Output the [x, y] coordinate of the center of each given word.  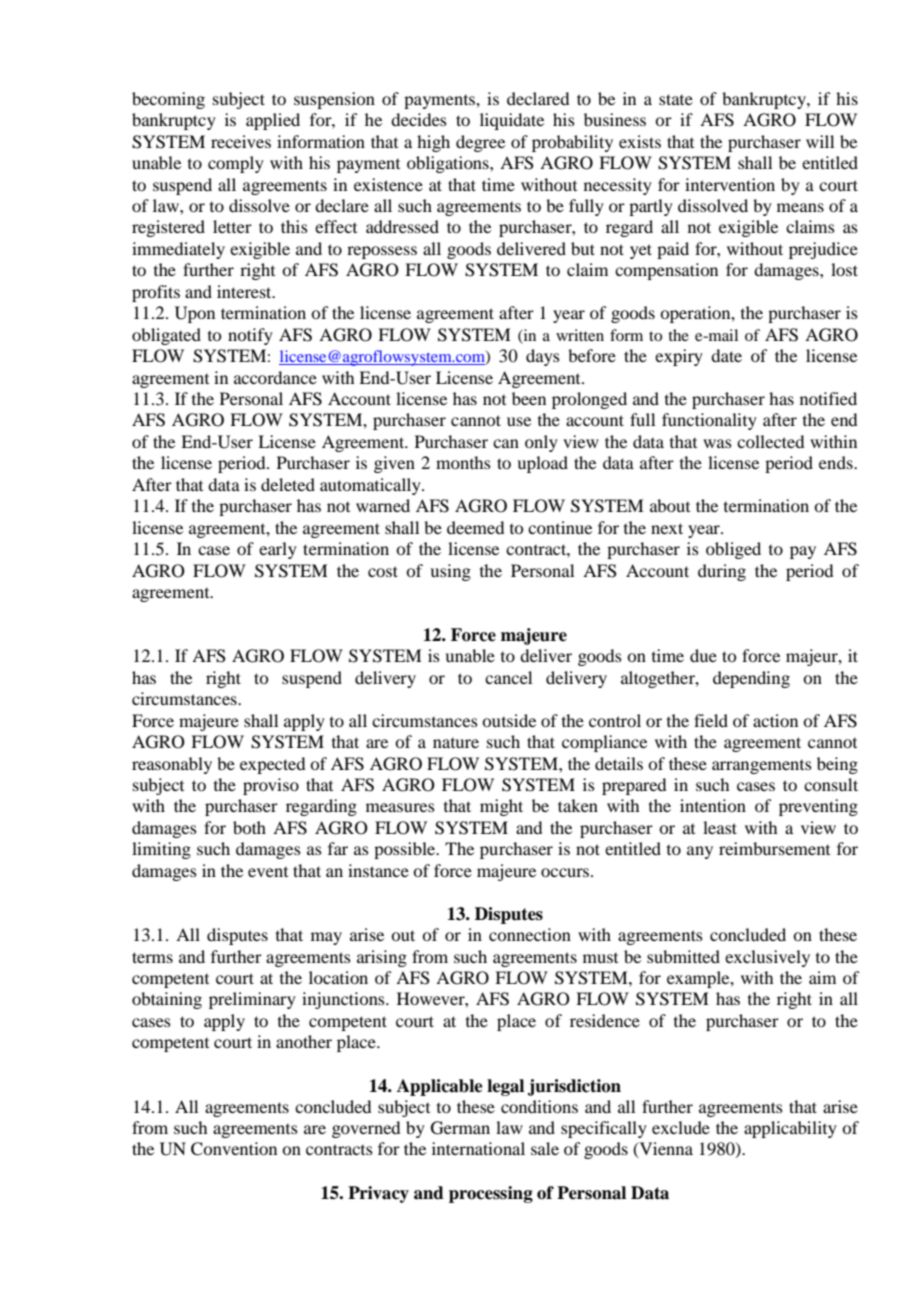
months [463, 462]
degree [480, 143]
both [249, 827]
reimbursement [774, 848]
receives [241, 141]
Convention [234, 1149]
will [820, 141]
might [501, 807]
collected [770, 441]
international [478, 1148]
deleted [288, 484]
